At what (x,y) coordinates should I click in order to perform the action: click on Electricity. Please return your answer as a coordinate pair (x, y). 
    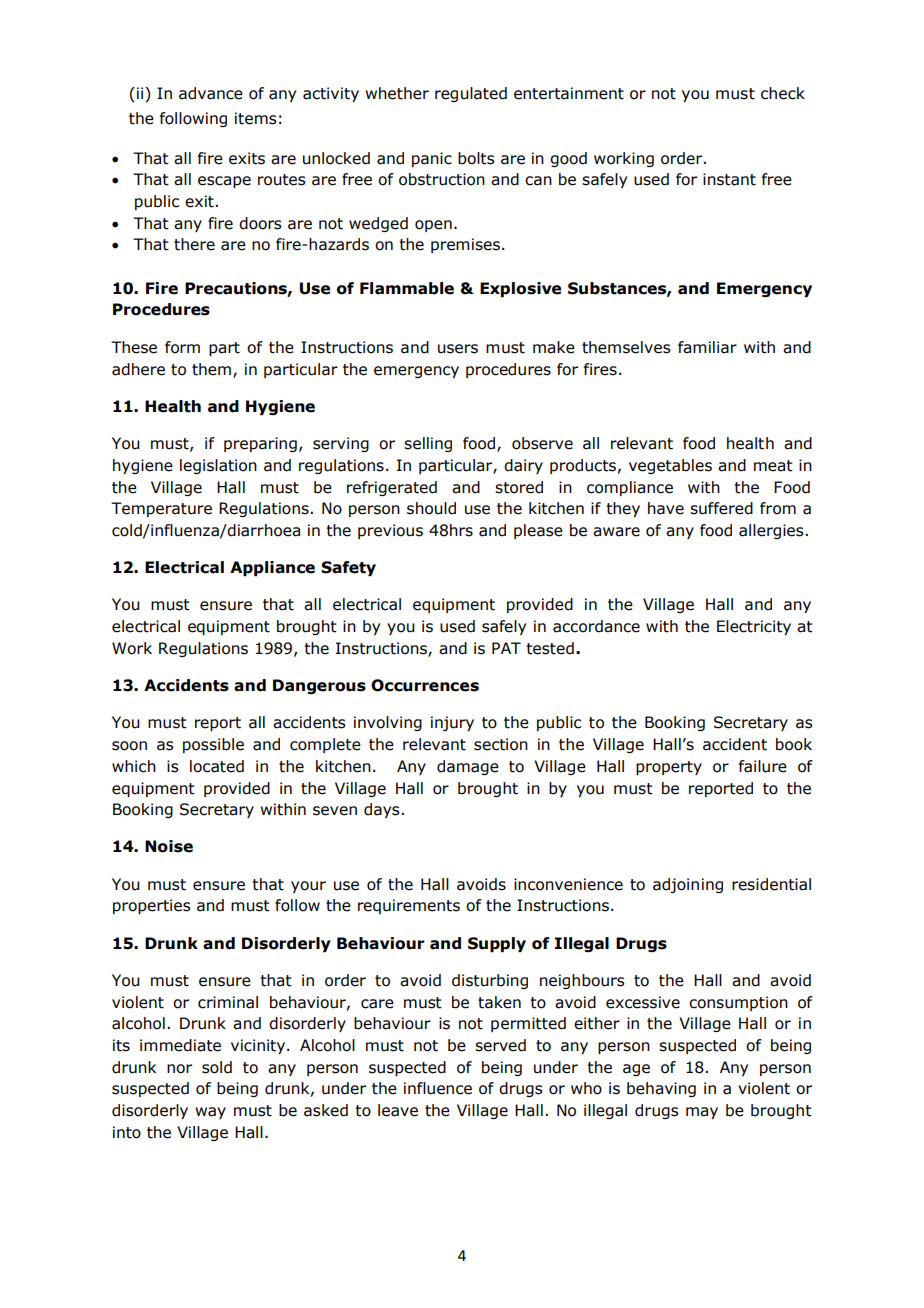
    Looking at the image, I should click on (754, 627).
